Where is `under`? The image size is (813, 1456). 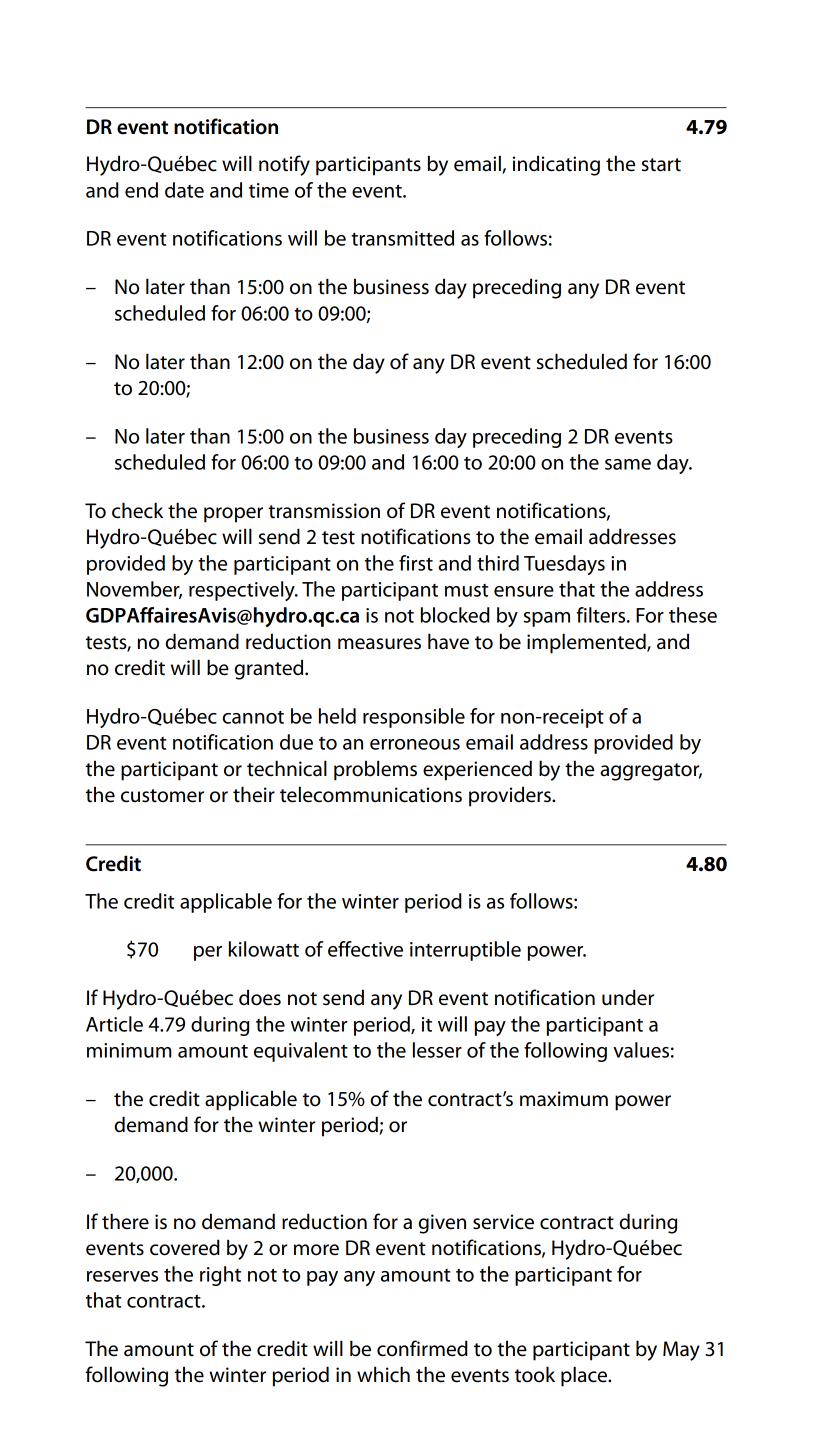 under is located at coordinates (628, 997).
